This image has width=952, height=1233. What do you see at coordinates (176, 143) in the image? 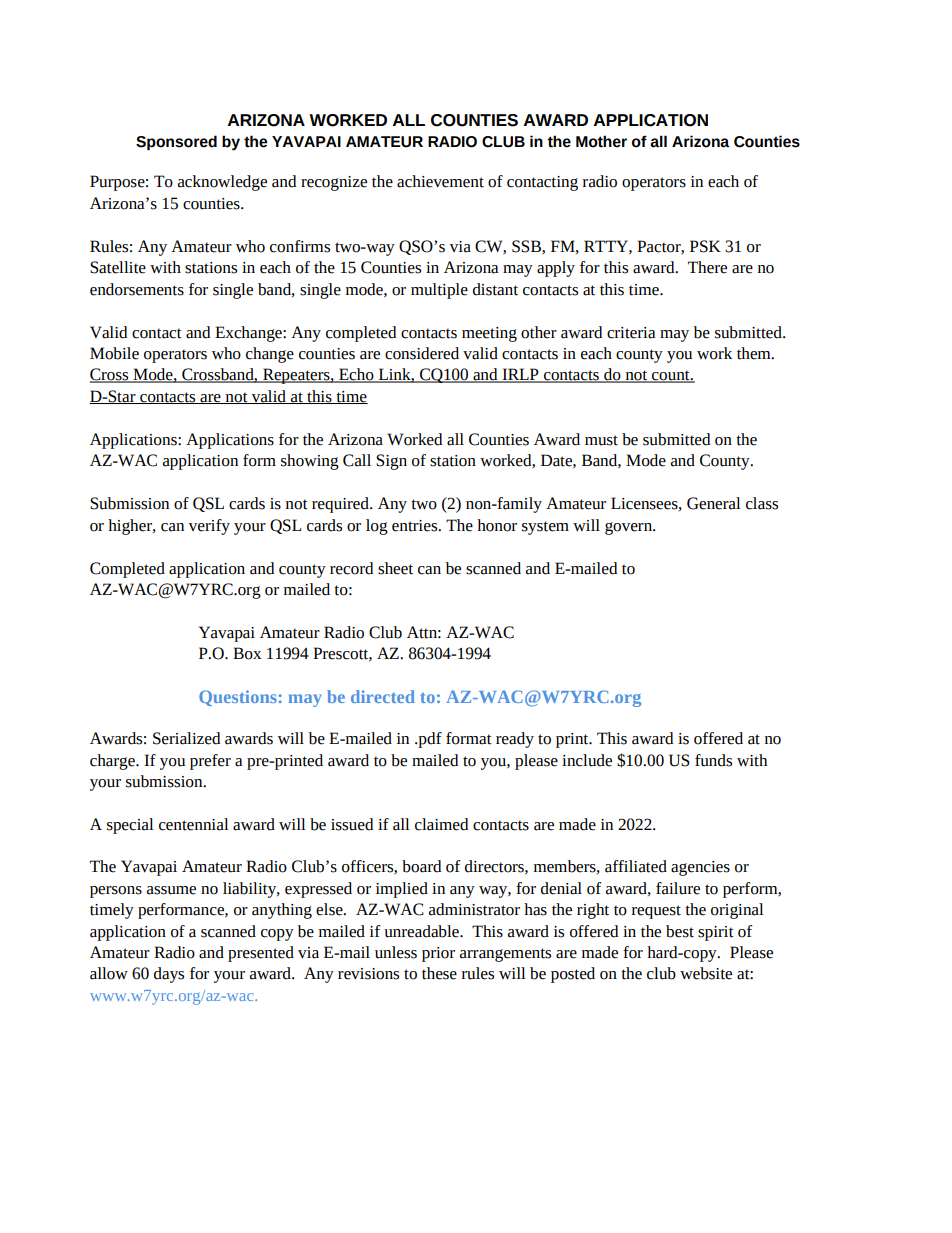
I see `Sponsored` at bounding box center [176, 143].
